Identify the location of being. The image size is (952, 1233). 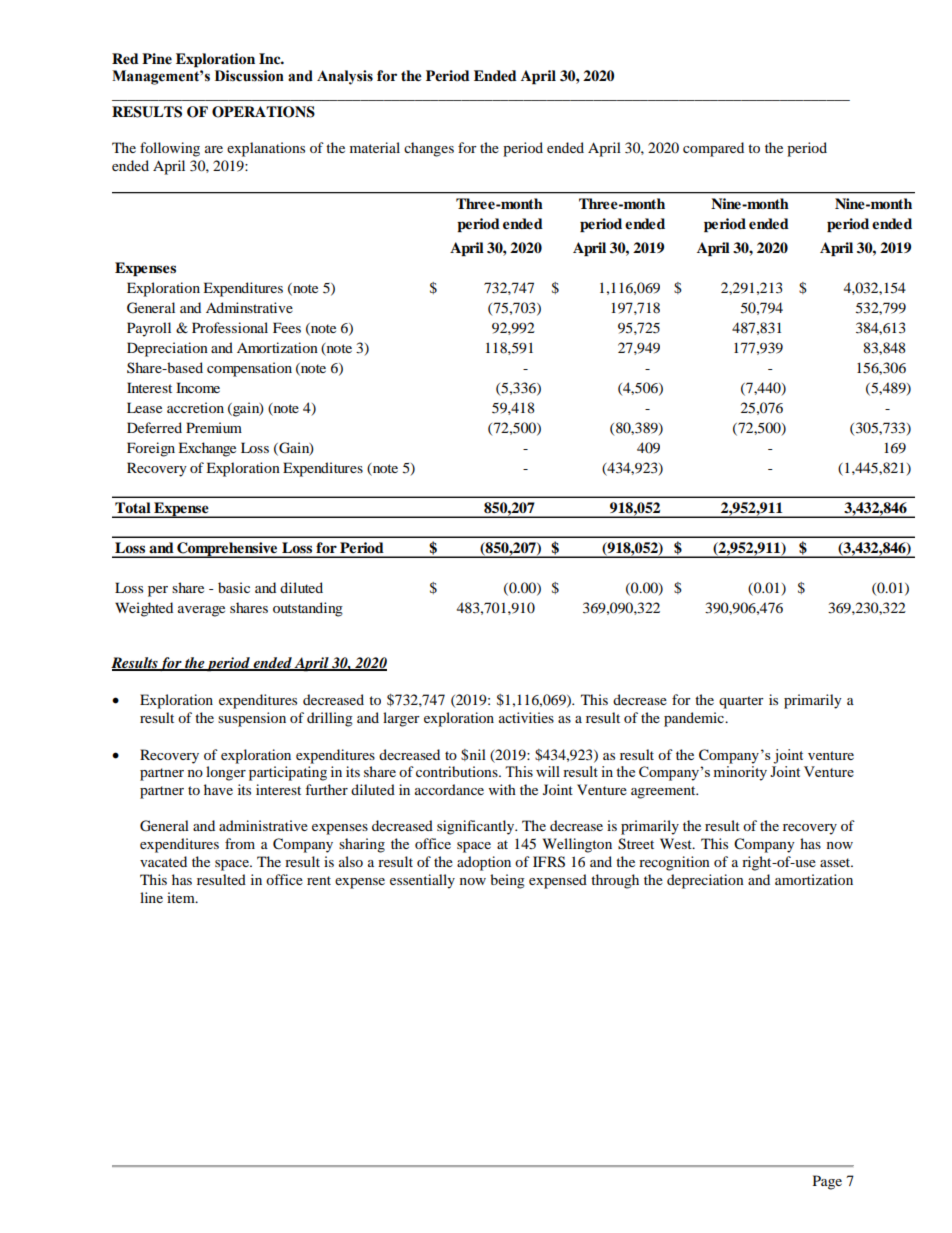
(507, 881).
